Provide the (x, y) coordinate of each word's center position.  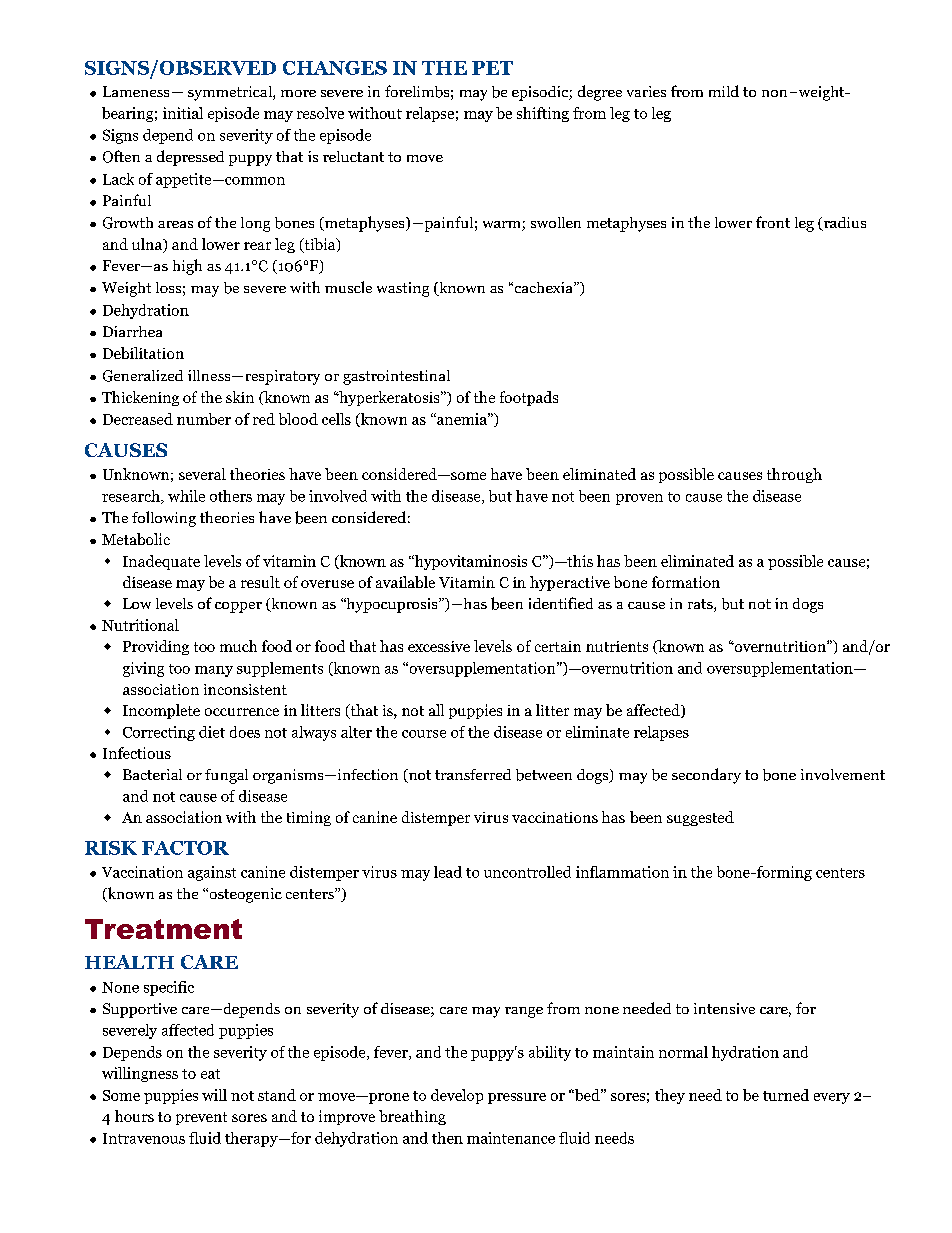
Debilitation (143, 353)
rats (701, 605)
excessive (439, 646)
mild (724, 91)
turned (786, 1095)
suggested (700, 818)
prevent (201, 1118)
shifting (543, 114)
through (794, 475)
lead (448, 872)
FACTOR (185, 848)
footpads (529, 398)
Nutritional (140, 625)
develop (457, 1096)
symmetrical (231, 93)
